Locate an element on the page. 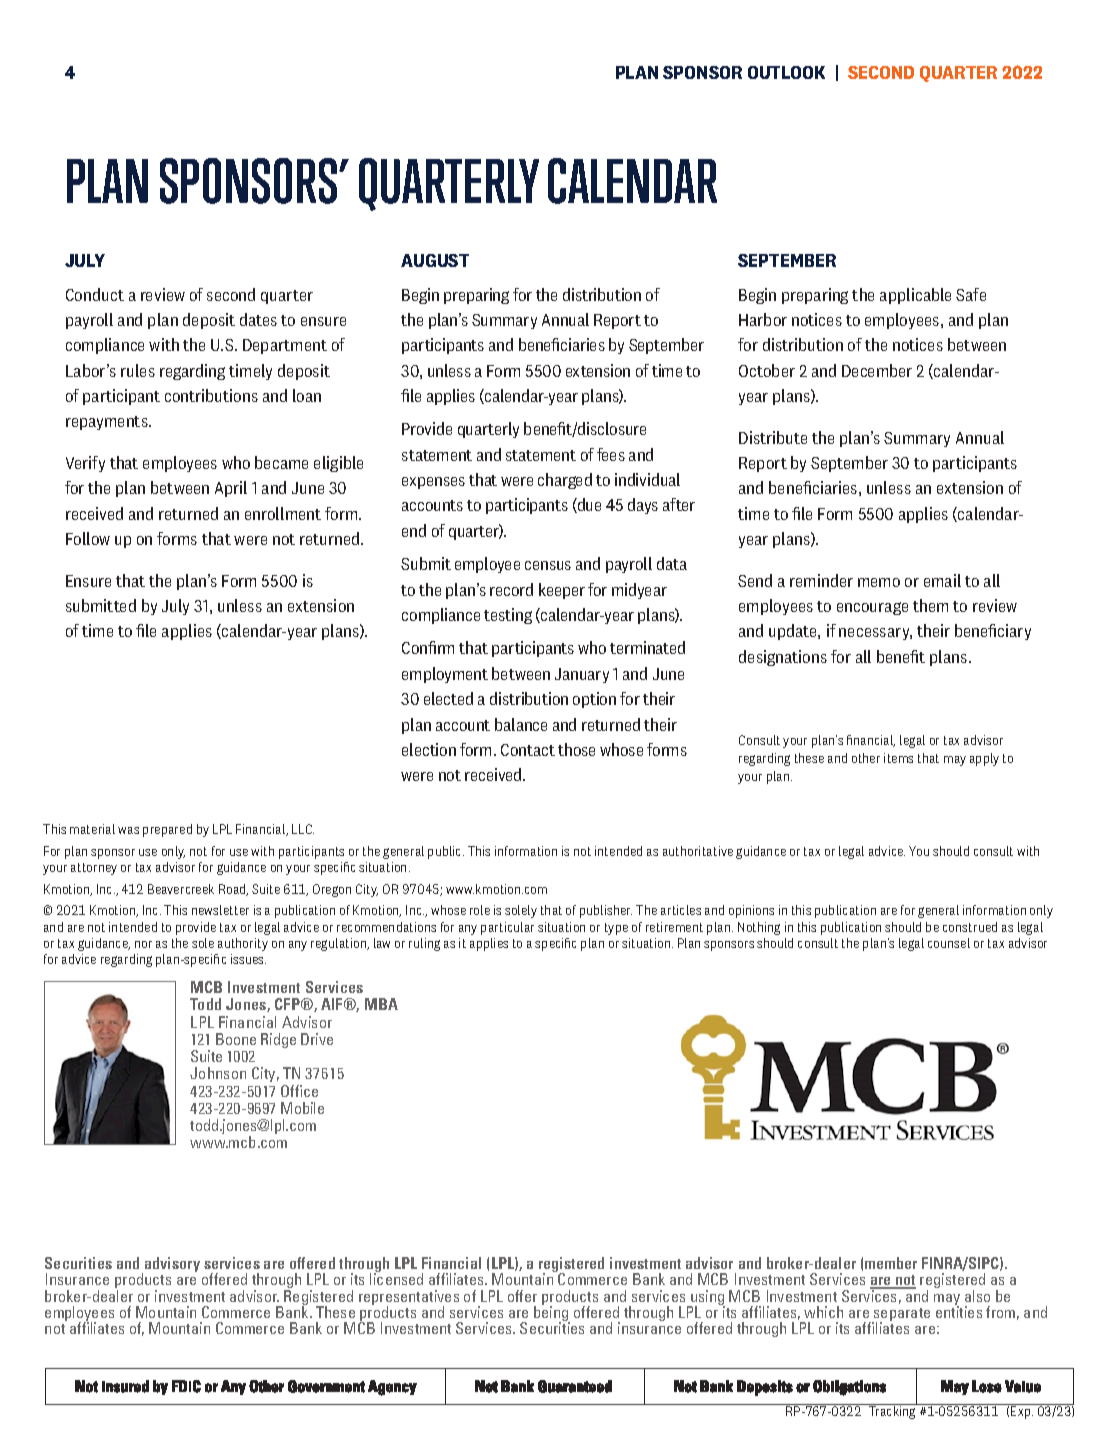 Image resolution: width=1108 pixels, height=1434 pixels. Contact is located at coordinates (528, 750).
